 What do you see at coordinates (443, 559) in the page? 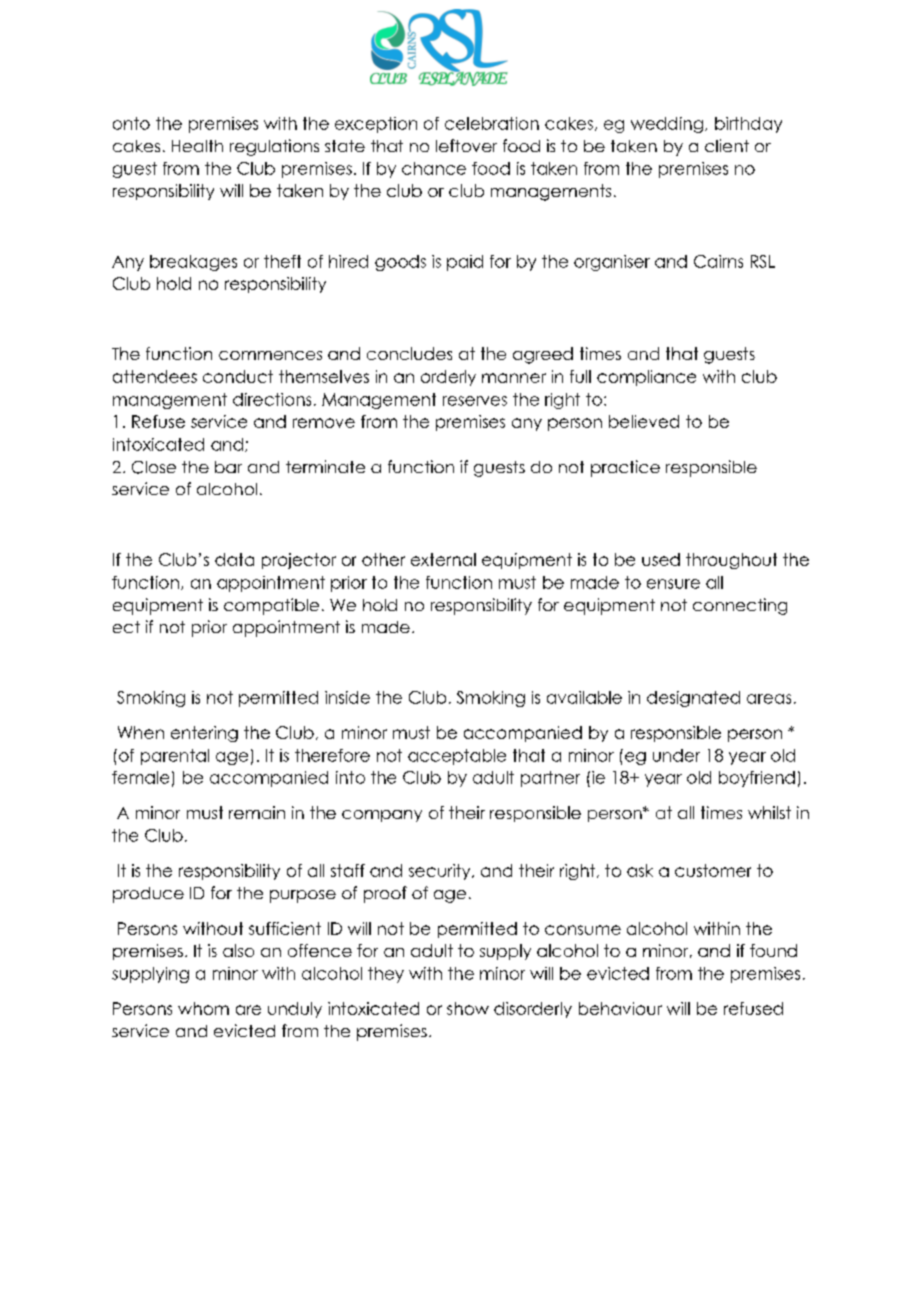
I see `external` at bounding box center [443, 559].
